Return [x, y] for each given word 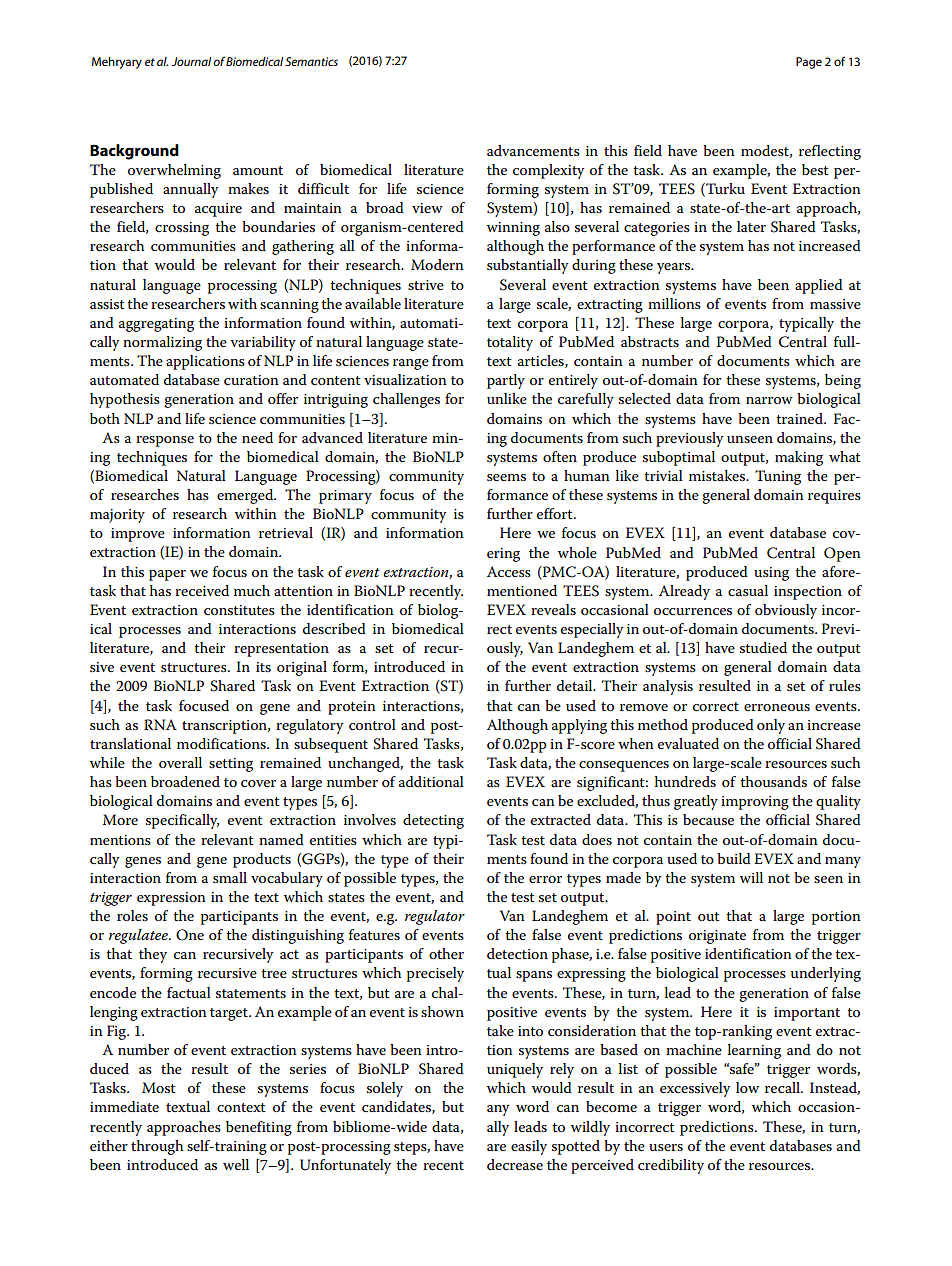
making [799, 458]
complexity [548, 171]
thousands [773, 781]
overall [180, 762]
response [165, 441]
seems [506, 477]
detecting [433, 821]
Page [809, 63]
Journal [191, 61]
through [157, 1147]
